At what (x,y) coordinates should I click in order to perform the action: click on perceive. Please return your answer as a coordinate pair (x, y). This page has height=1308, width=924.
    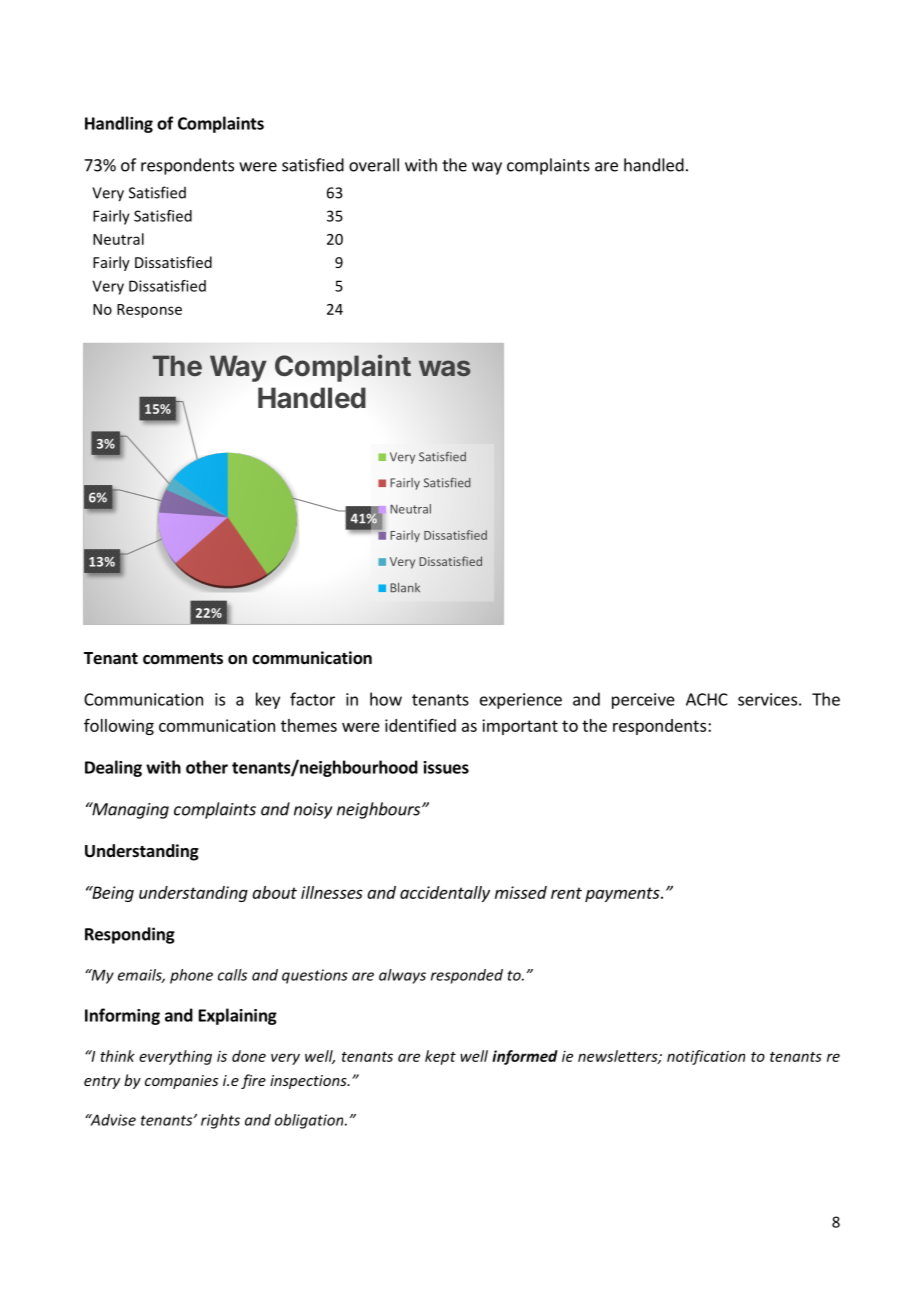
    Looking at the image, I should click on (643, 701).
